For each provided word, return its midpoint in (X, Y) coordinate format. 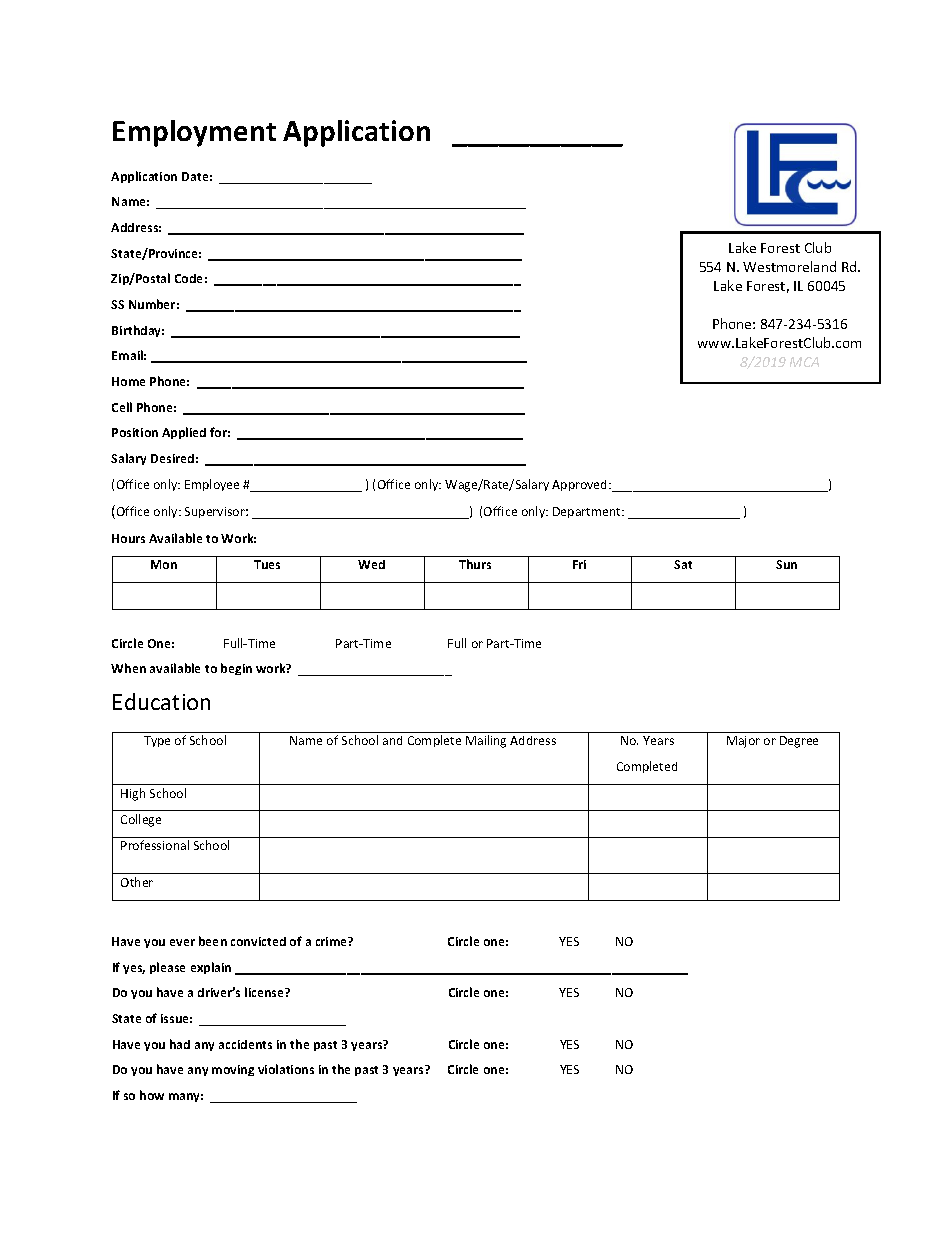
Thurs (475, 564)
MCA (804, 362)
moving (233, 1070)
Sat (683, 564)
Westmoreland (789, 266)
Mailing (486, 741)
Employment (194, 133)
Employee (212, 485)
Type (157, 741)
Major (743, 742)
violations (286, 1069)
